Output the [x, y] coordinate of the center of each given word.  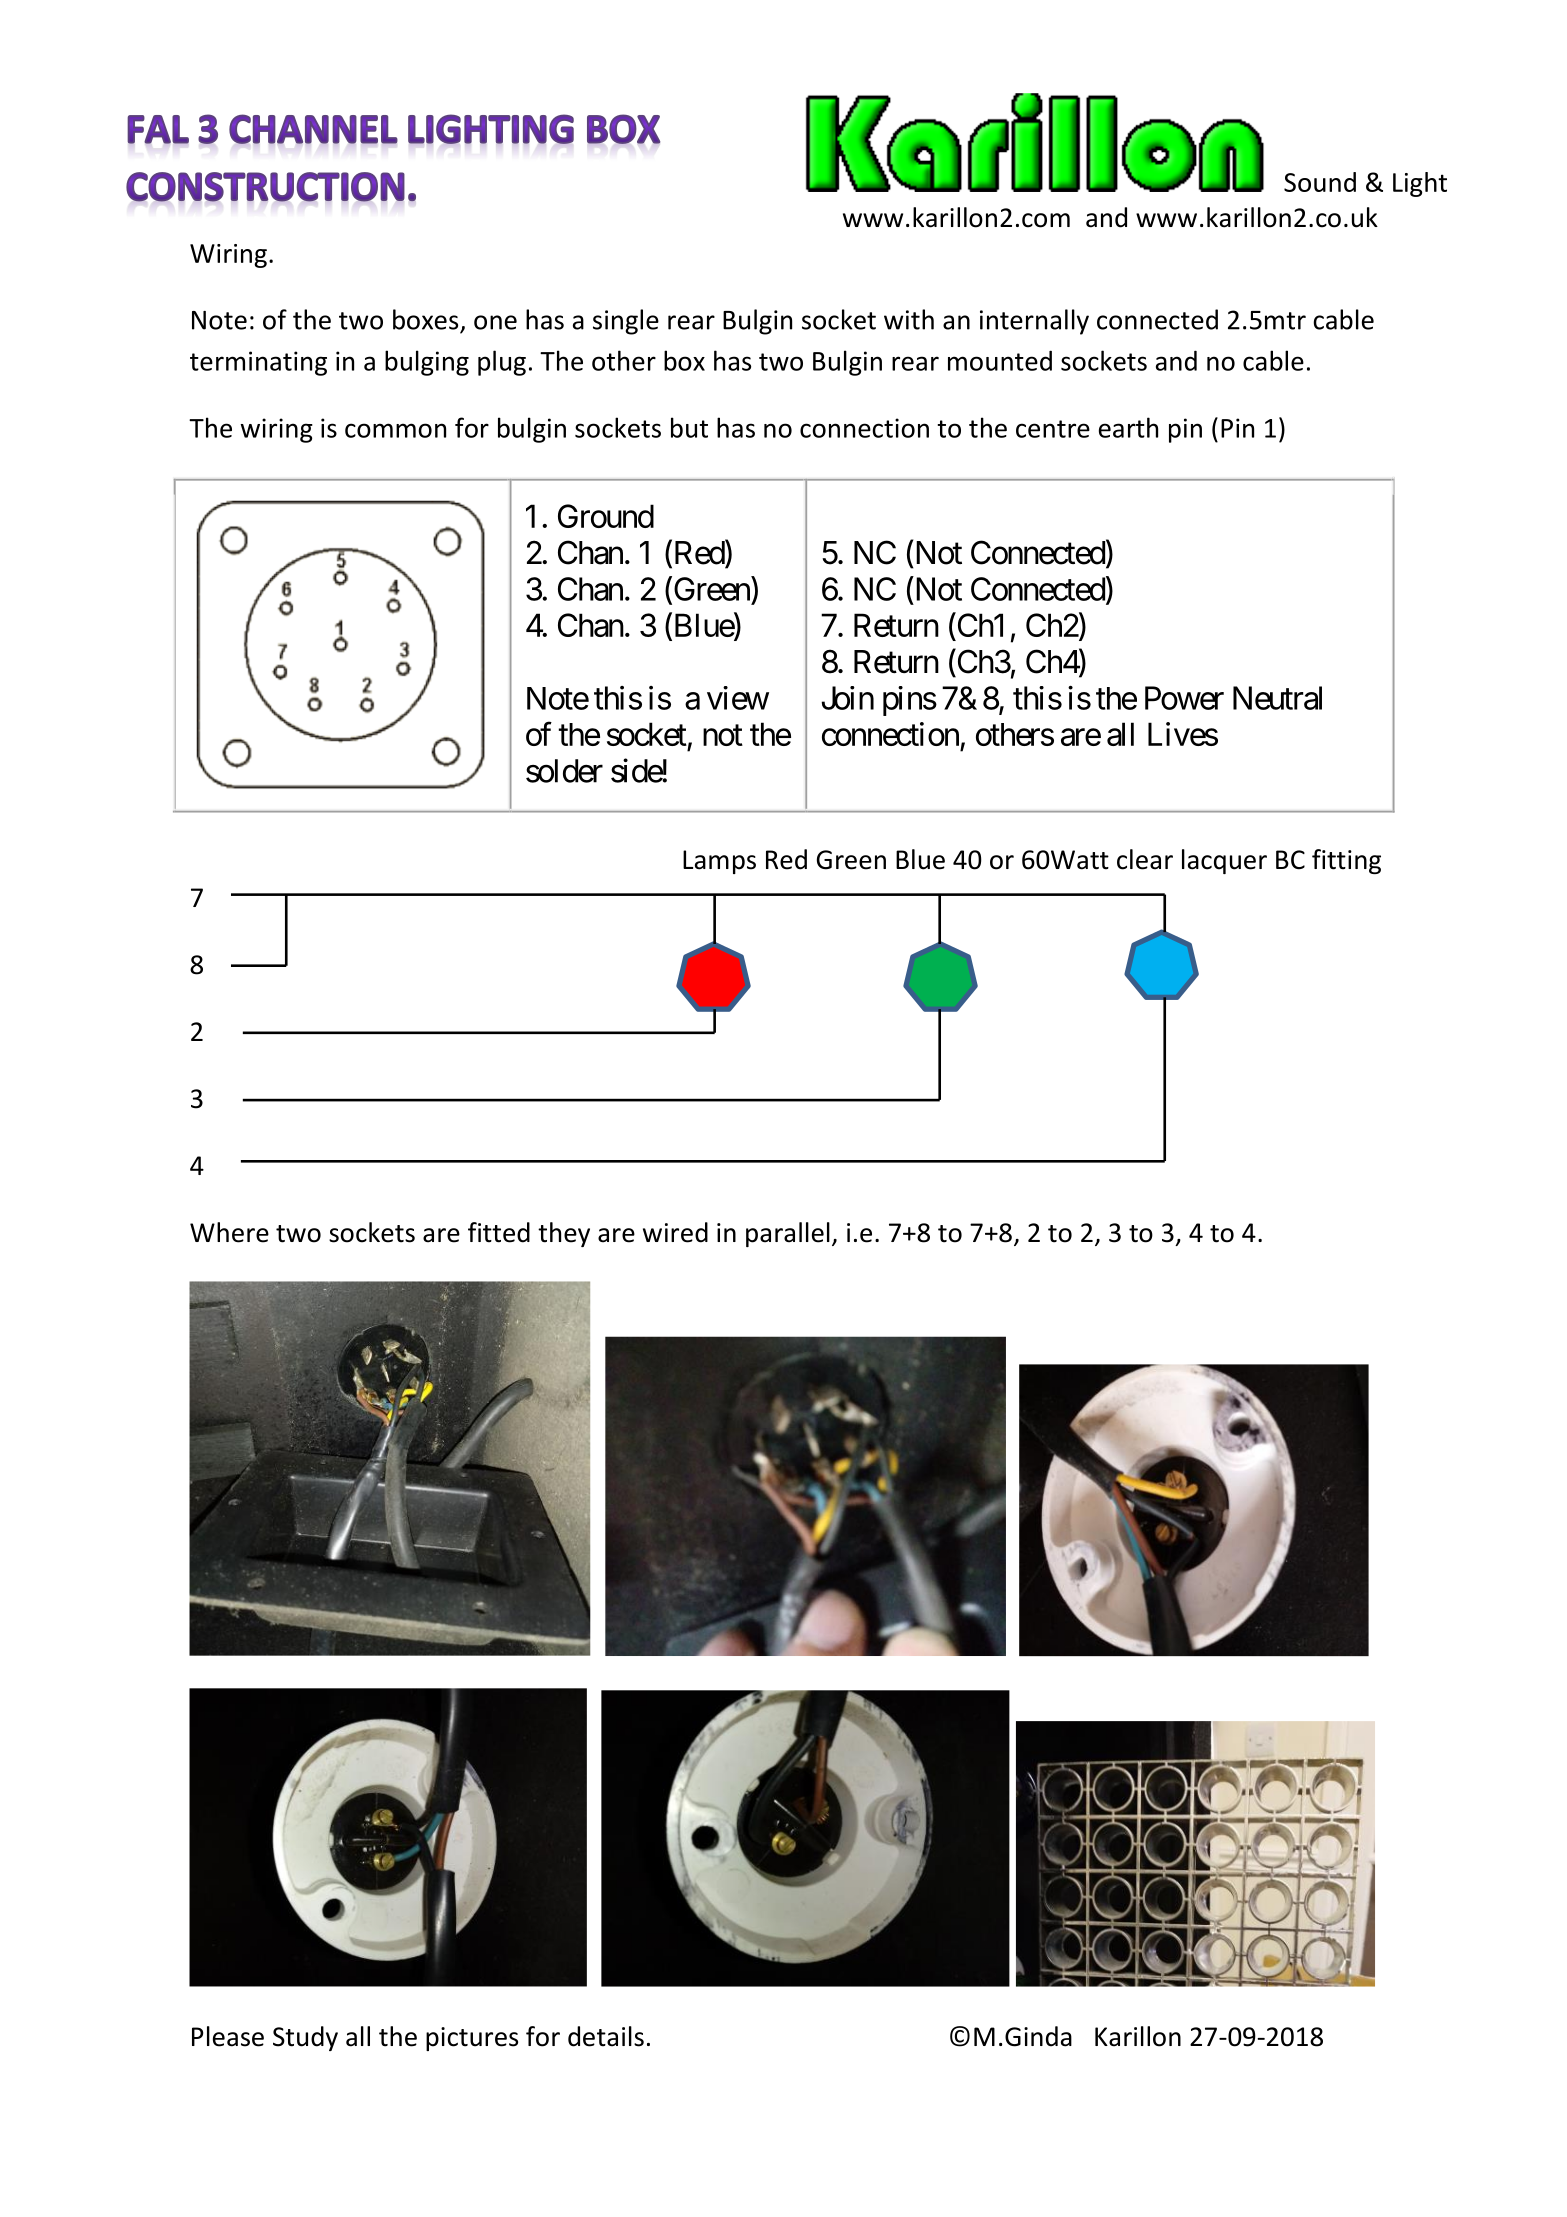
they [564, 1234]
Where [229, 1232]
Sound [1320, 182]
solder [564, 771]
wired [675, 1232]
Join [847, 698]
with [909, 319]
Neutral [1277, 698]
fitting [1346, 861]
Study [305, 2038]
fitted [499, 1232]
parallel [788, 1234]
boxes [425, 319]
